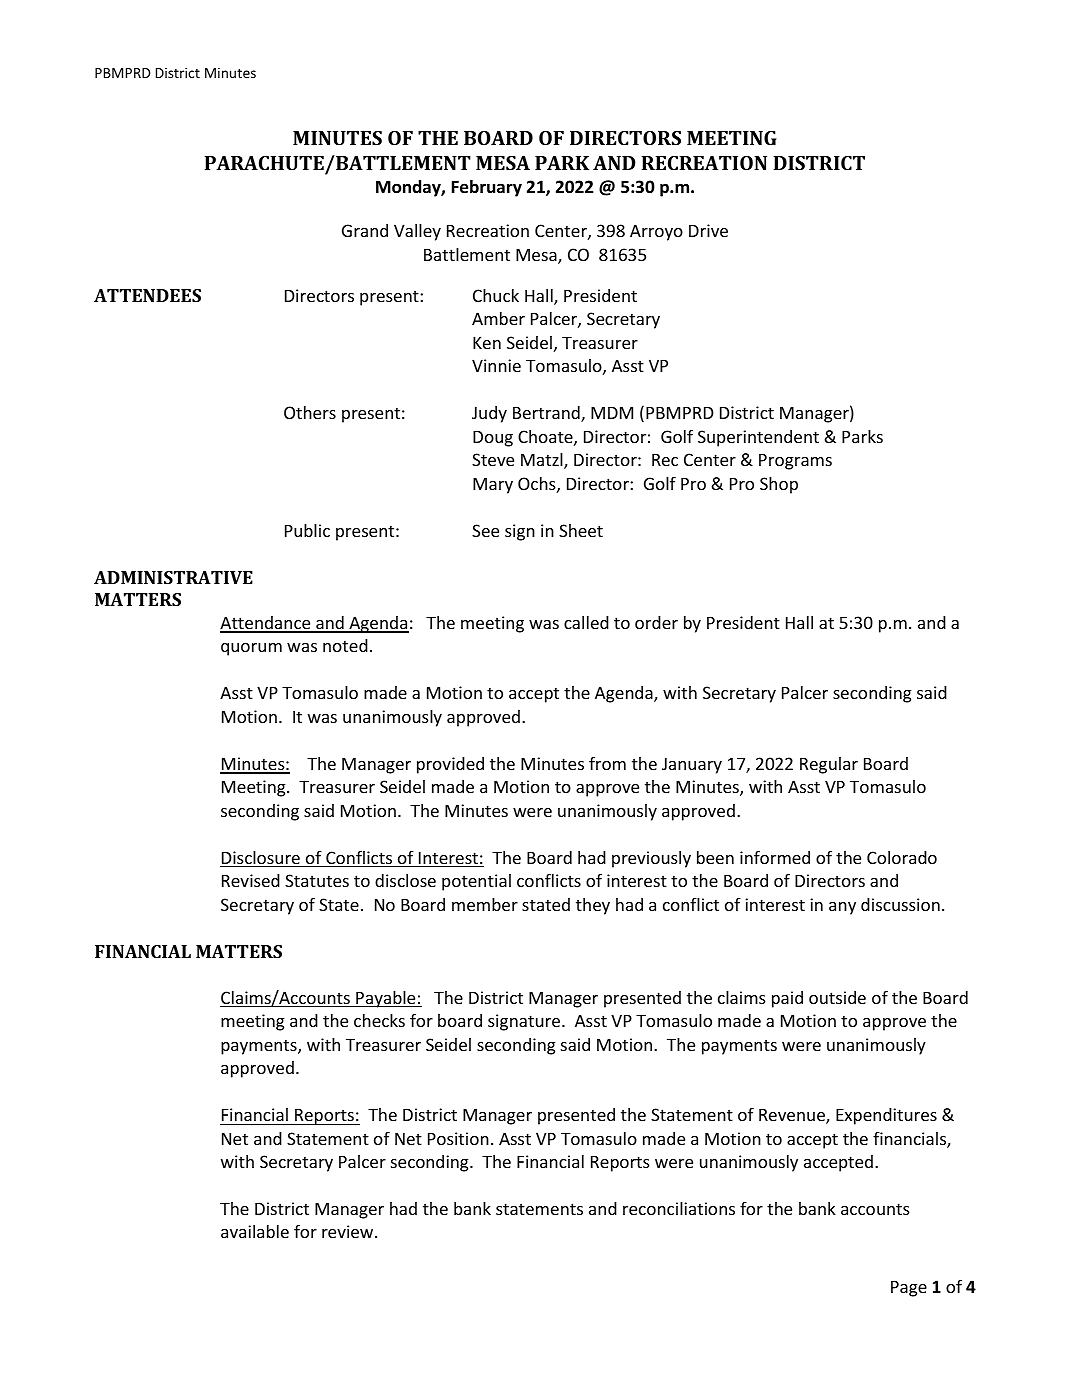  What do you see at coordinates (365, 230) in the screenshot?
I see `Grand` at bounding box center [365, 230].
